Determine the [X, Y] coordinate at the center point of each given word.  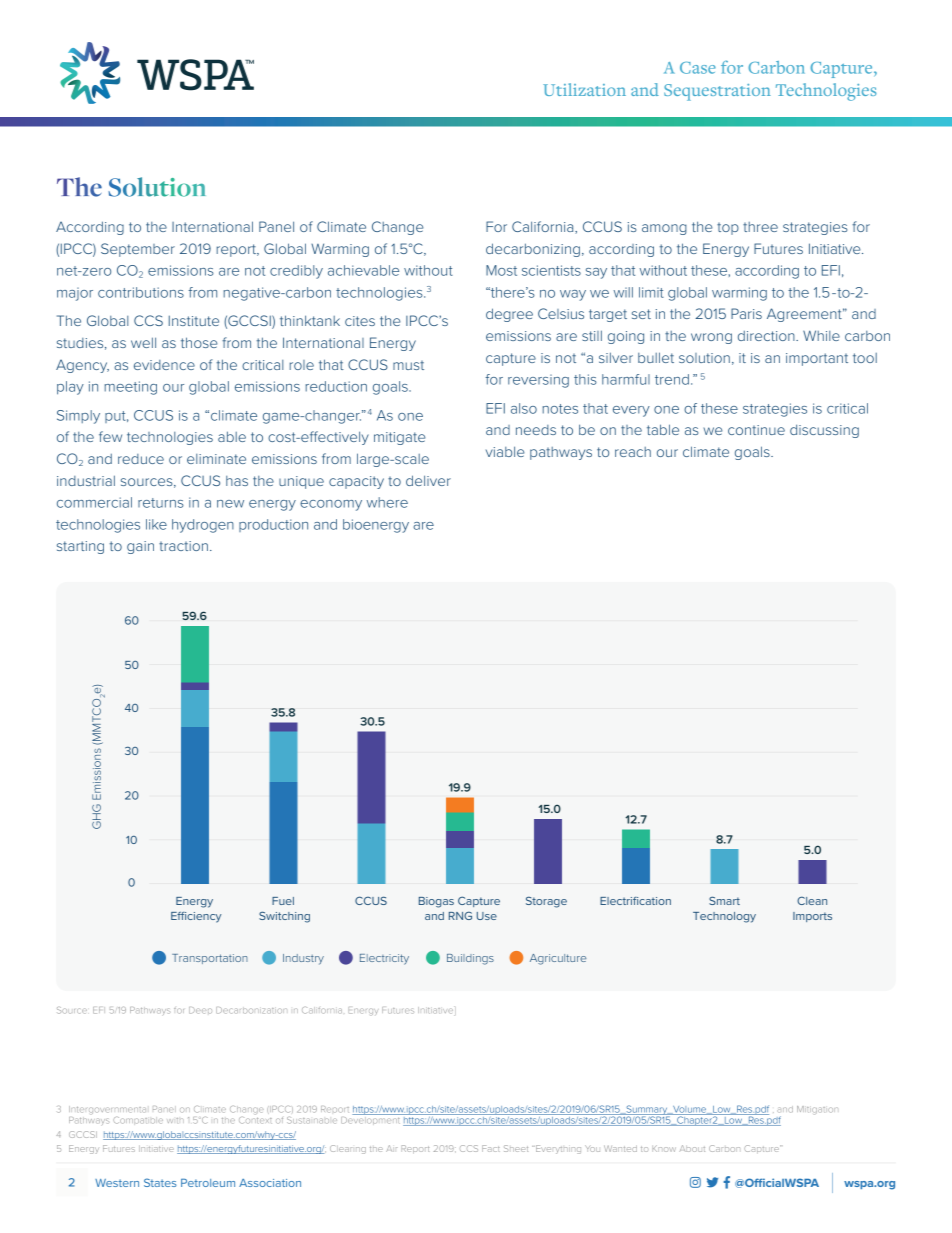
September [138, 250]
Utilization [584, 89]
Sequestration [717, 92]
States [160, 1182]
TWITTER [712, 1182]
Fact [491, 1148]
